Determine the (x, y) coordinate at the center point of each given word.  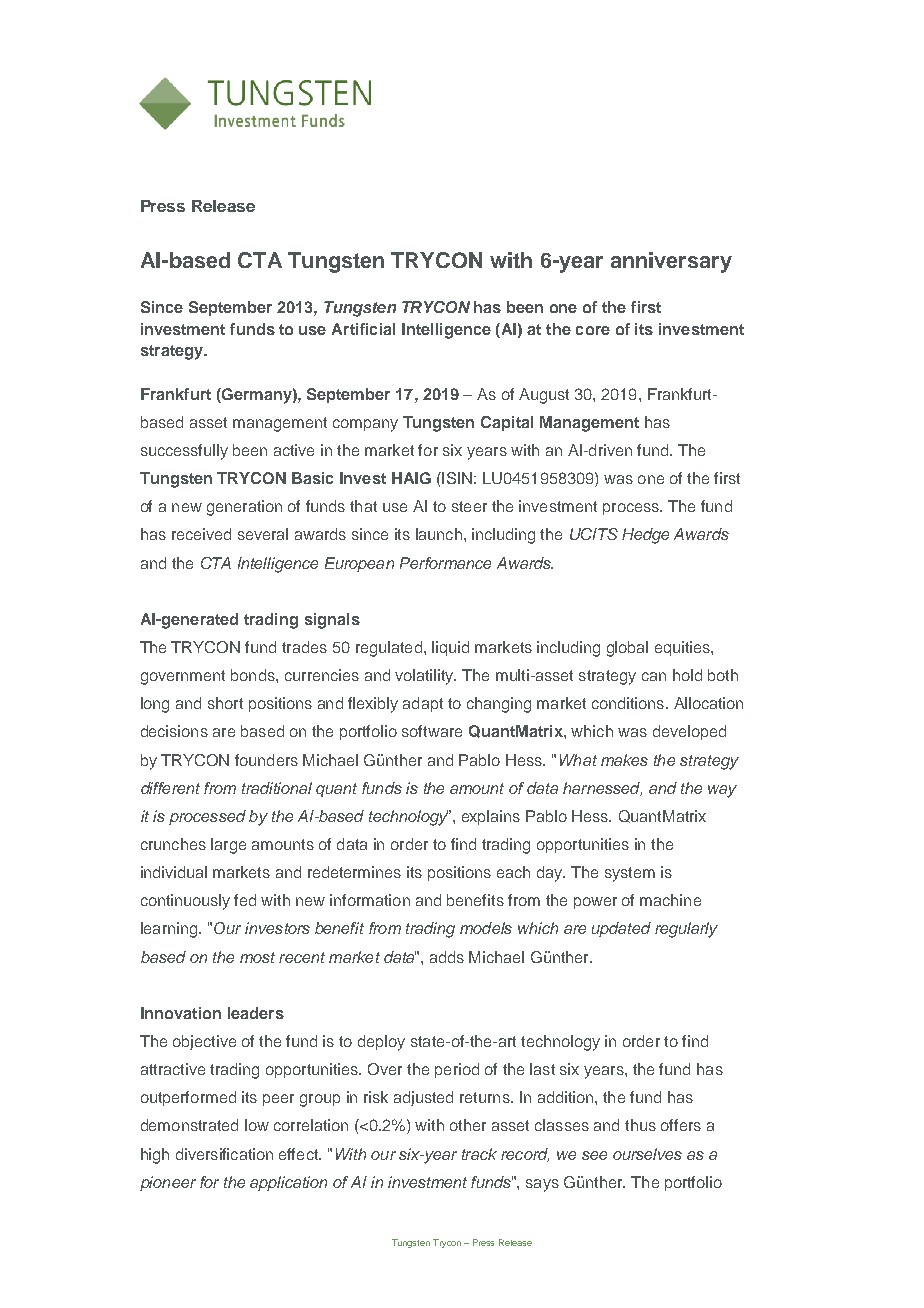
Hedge (645, 536)
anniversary (671, 262)
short (225, 703)
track (479, 1154)
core (593, 330)
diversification (224, 1154)
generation (244, 508)
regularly (686, 930)
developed (689, 732)
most (257, 957)
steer (469, 506)
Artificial (363, 329)
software (432, 731)
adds (447, 957)
